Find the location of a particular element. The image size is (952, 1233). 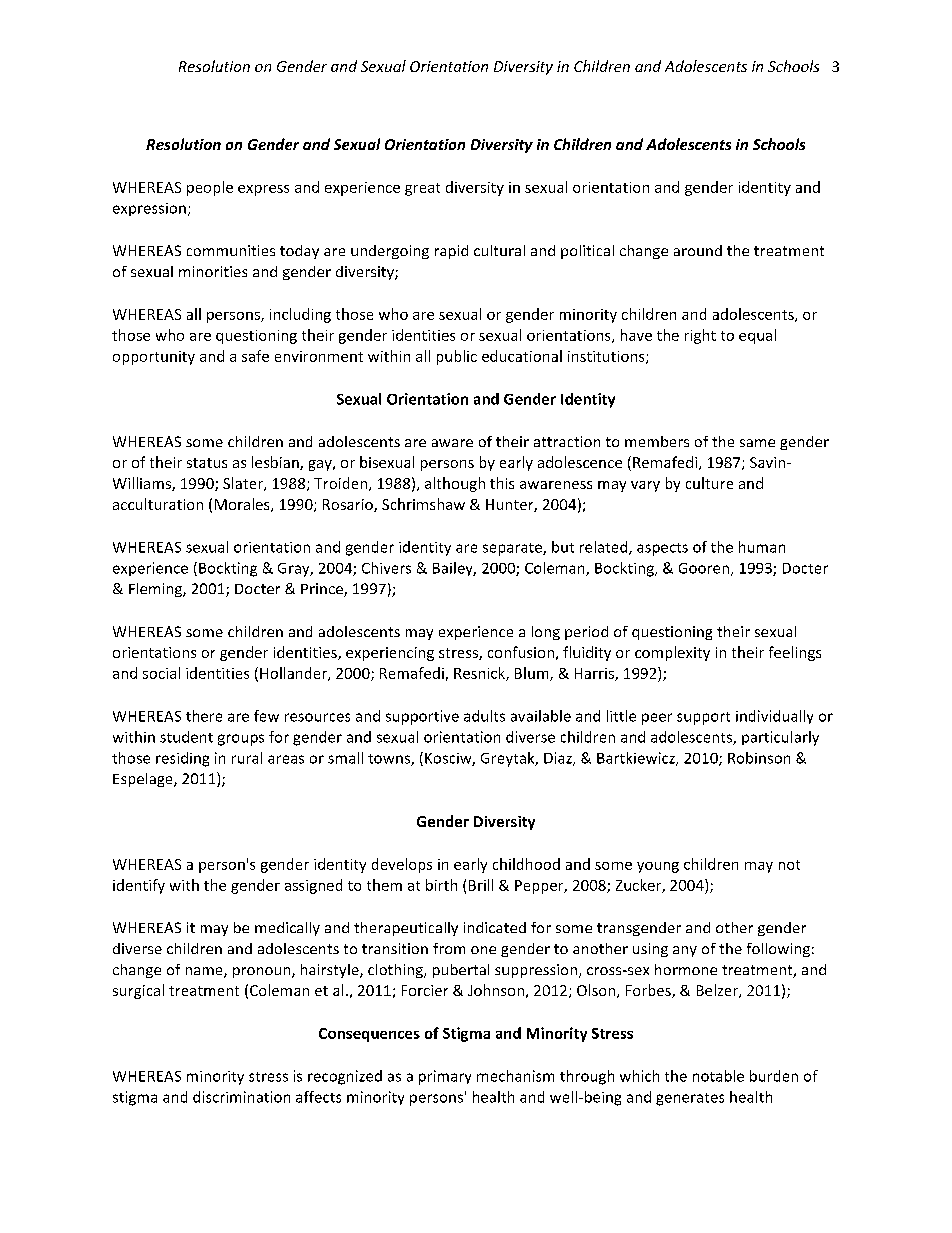

rapid is located at coordinates (451, 252).
